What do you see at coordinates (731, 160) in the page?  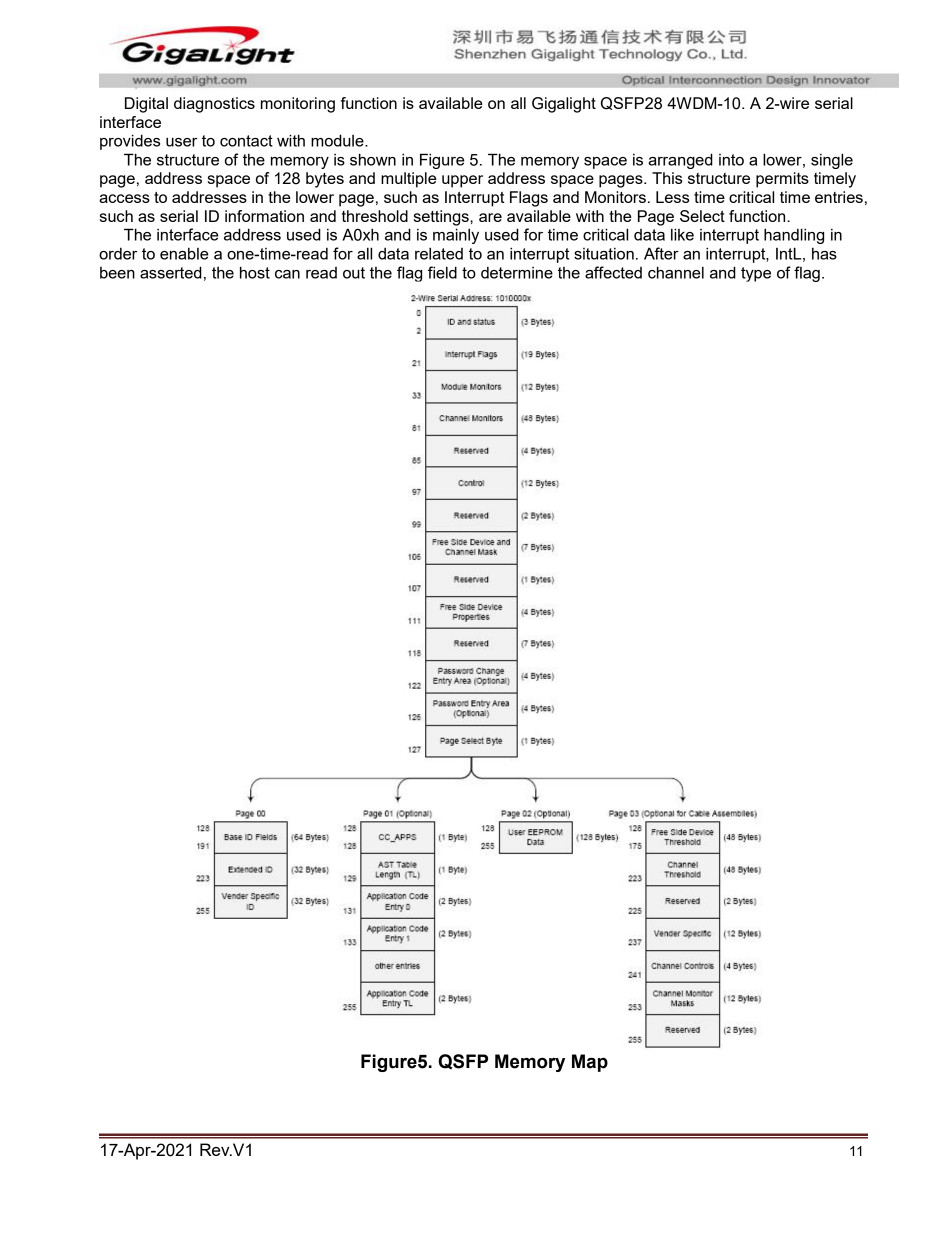 I see `into` at bounding box center [731, 160].
